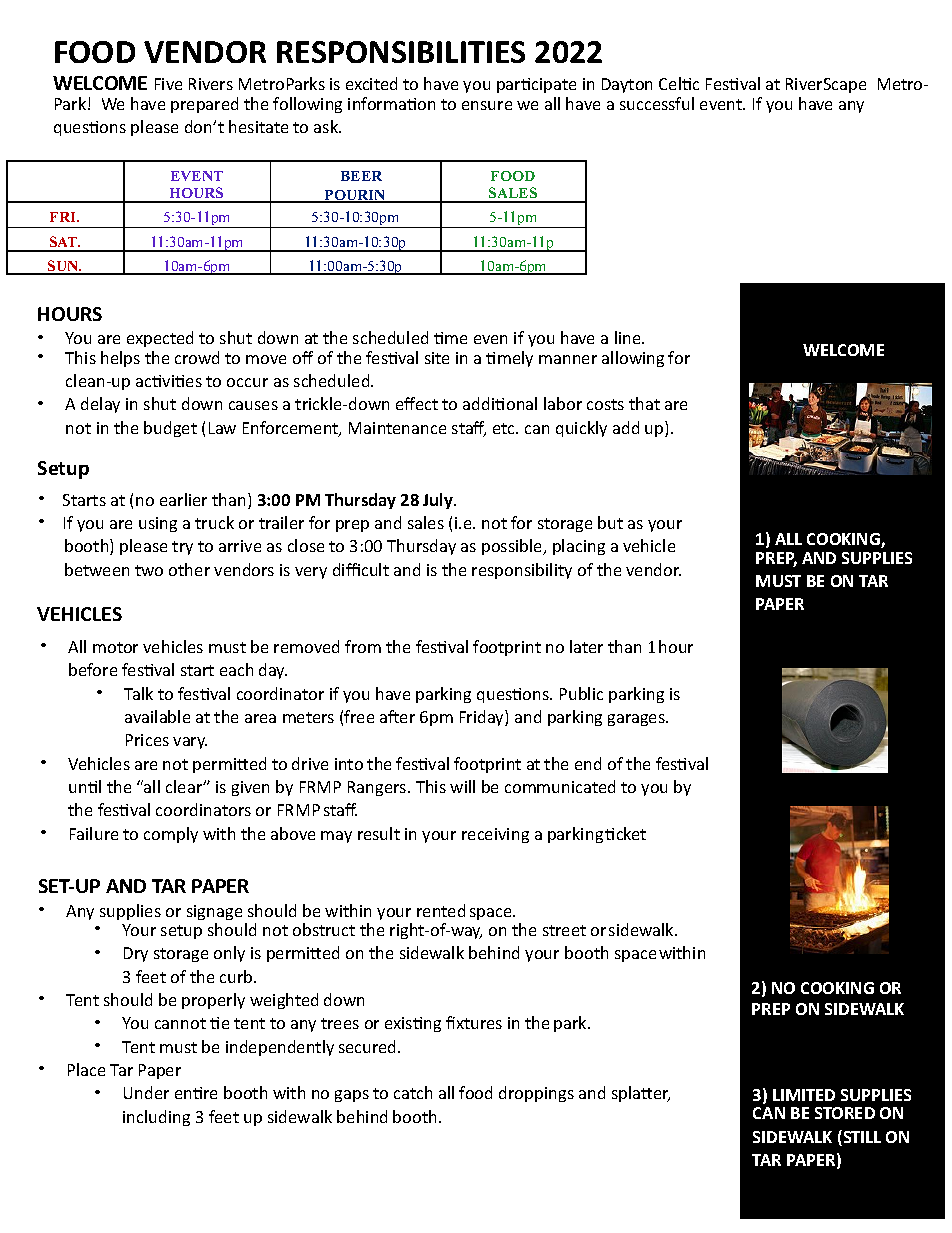  I want to click on but, so click(610, 522).
